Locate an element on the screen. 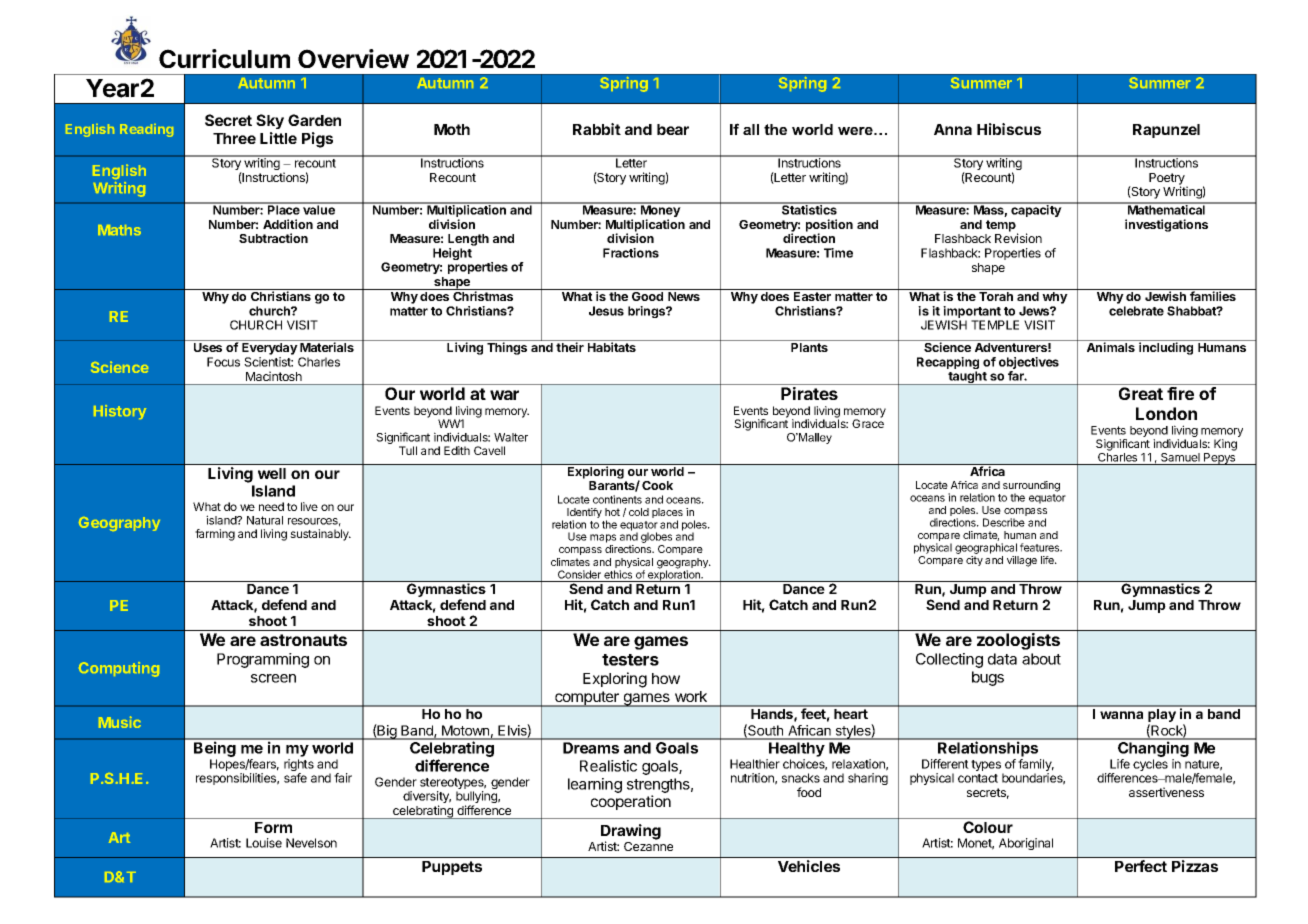  astronauts is located at coordinates (303, 640).
